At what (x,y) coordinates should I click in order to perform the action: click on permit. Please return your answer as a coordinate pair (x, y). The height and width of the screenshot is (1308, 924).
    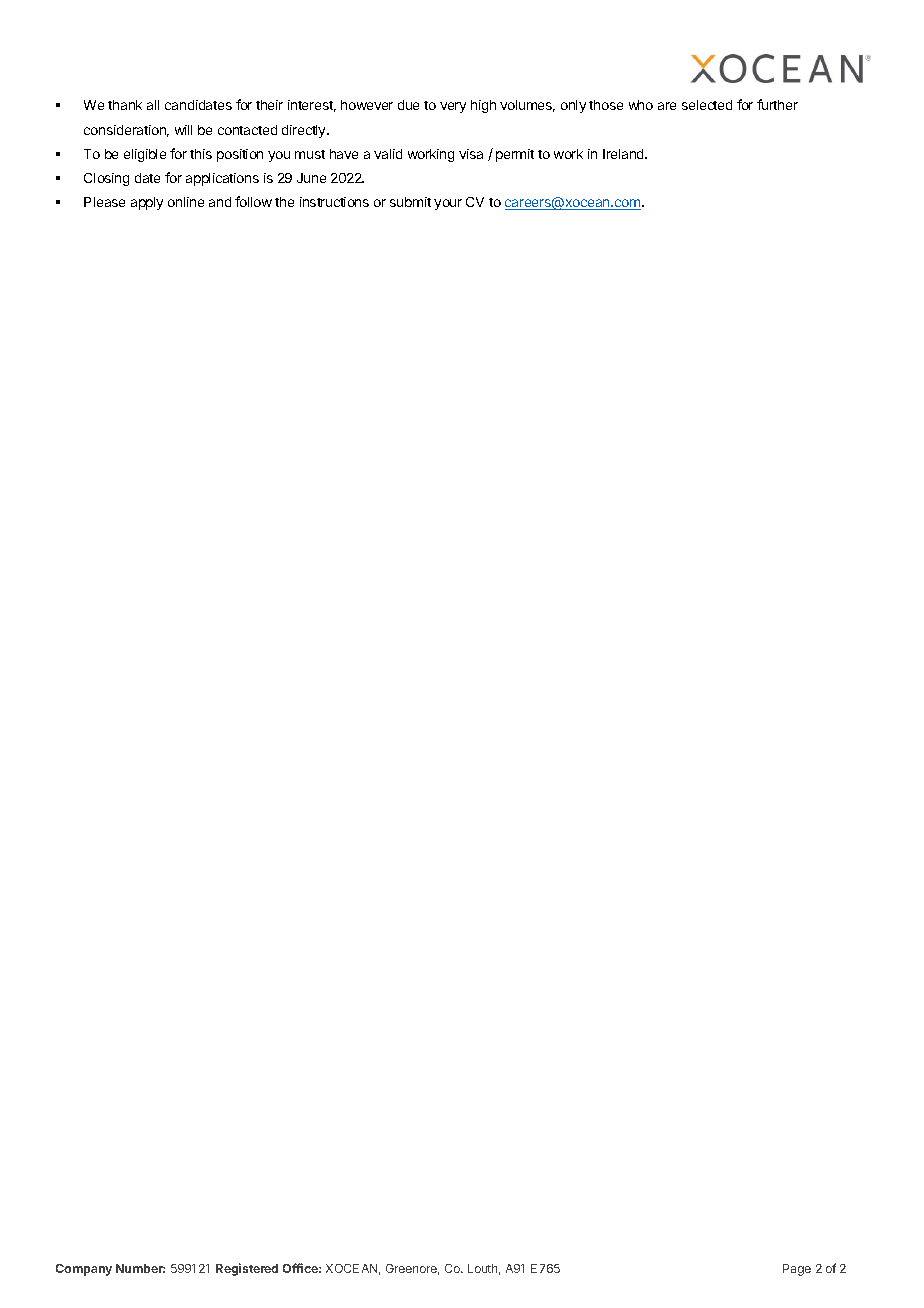
    Looking at the image, I should click on (515, 155).
